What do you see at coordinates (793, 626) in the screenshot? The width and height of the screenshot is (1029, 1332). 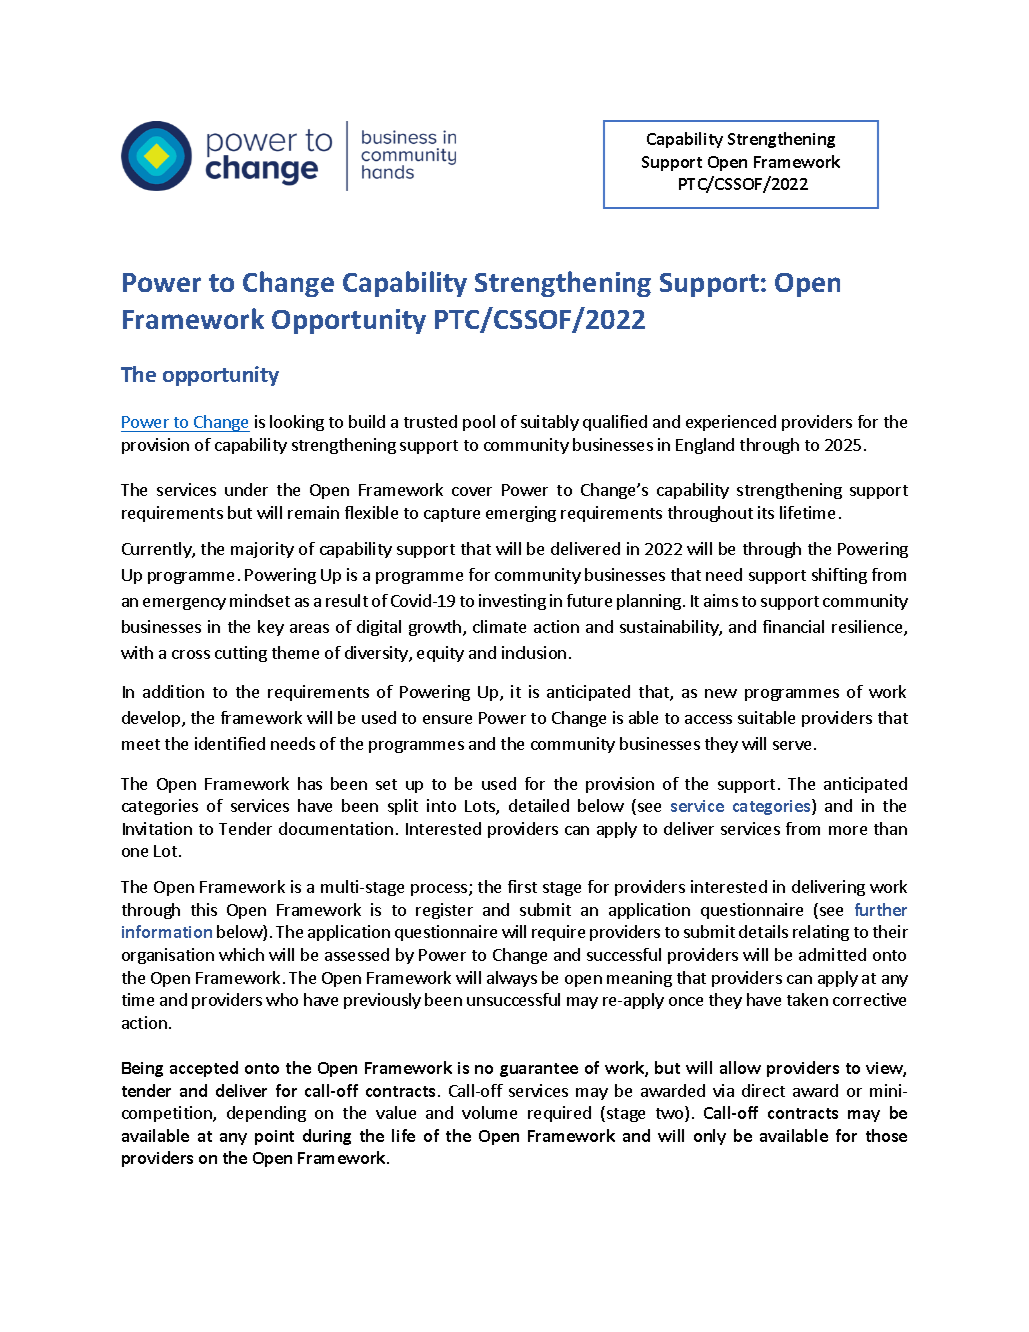 I see `financial` at bounding box center [793, 626].
